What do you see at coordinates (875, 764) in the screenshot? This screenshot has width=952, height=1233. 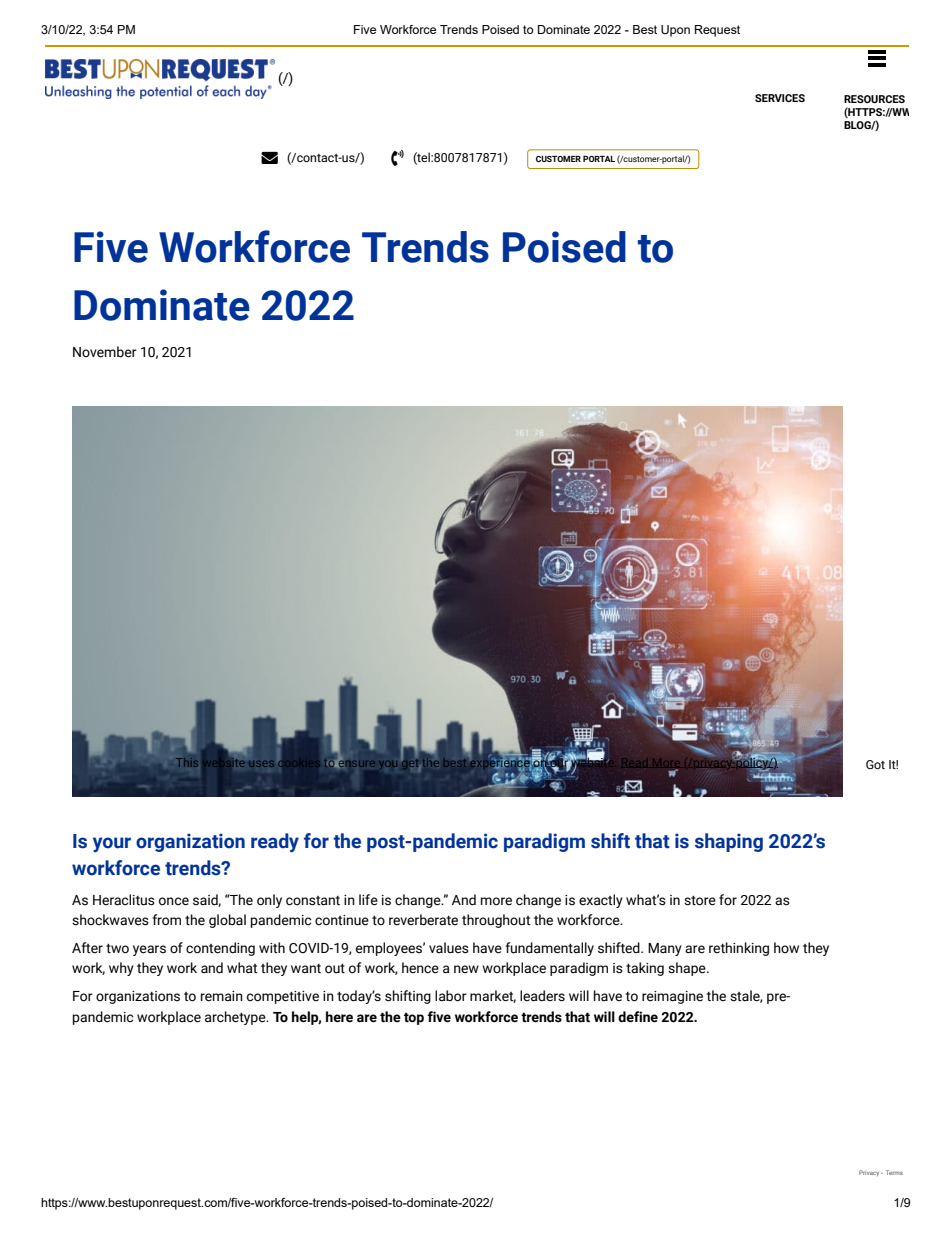 I see `Got` at bounding box center [875, 764].
